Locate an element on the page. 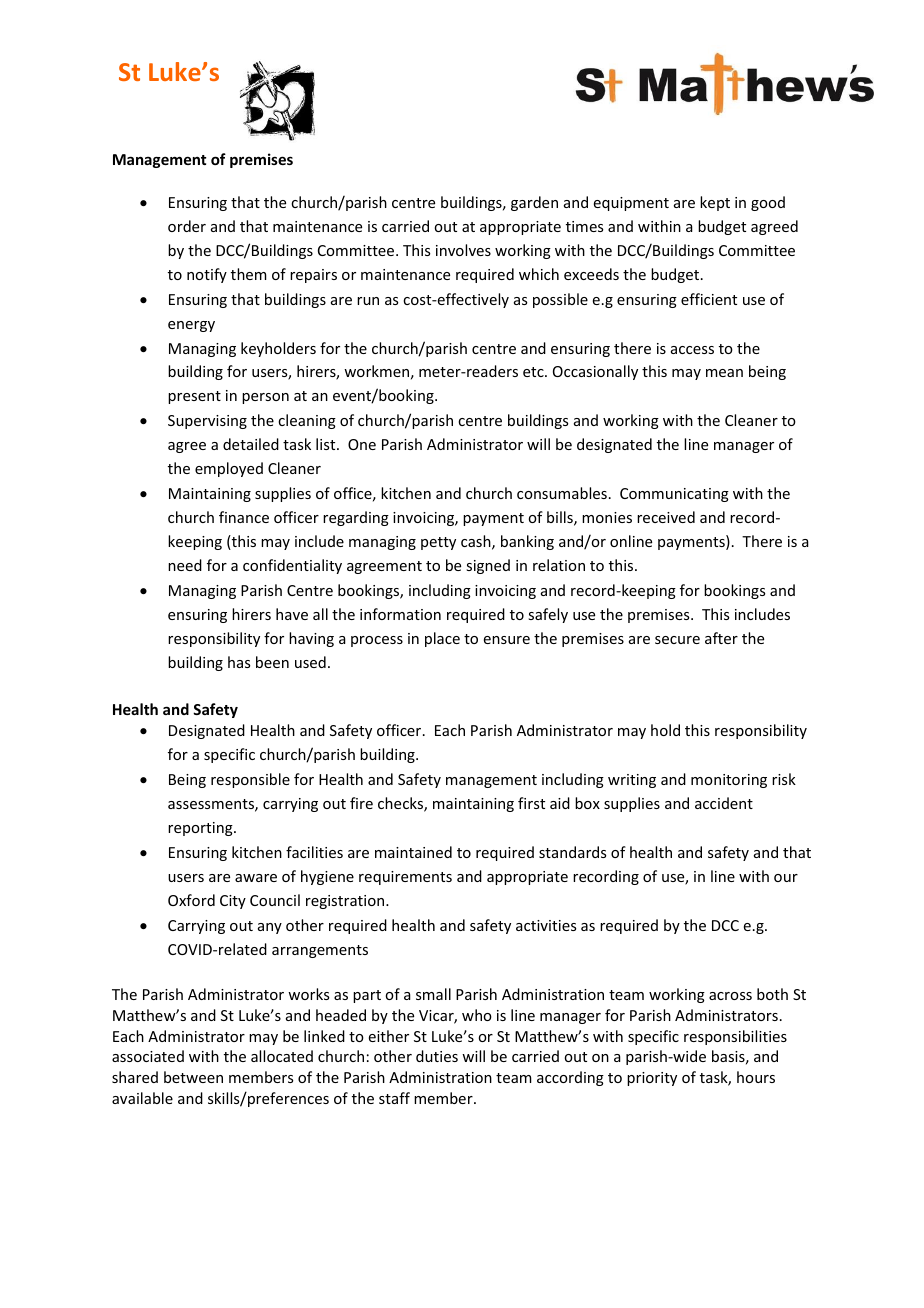 Image resolution: width=924 pixels, height=1308 pixels. One is located at coordinates (362, 444).
